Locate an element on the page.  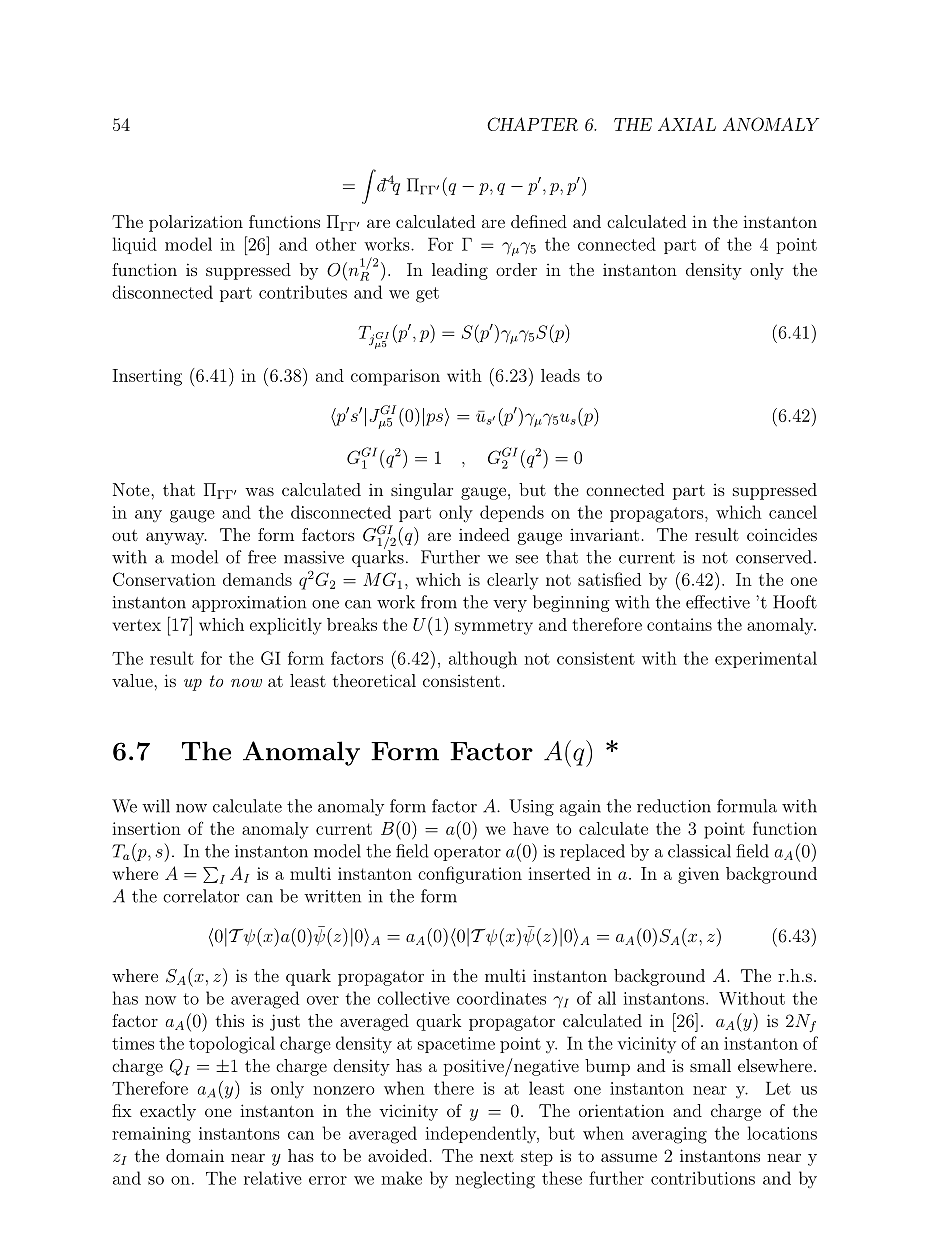
comparison is located at coordinates (395, 377).
